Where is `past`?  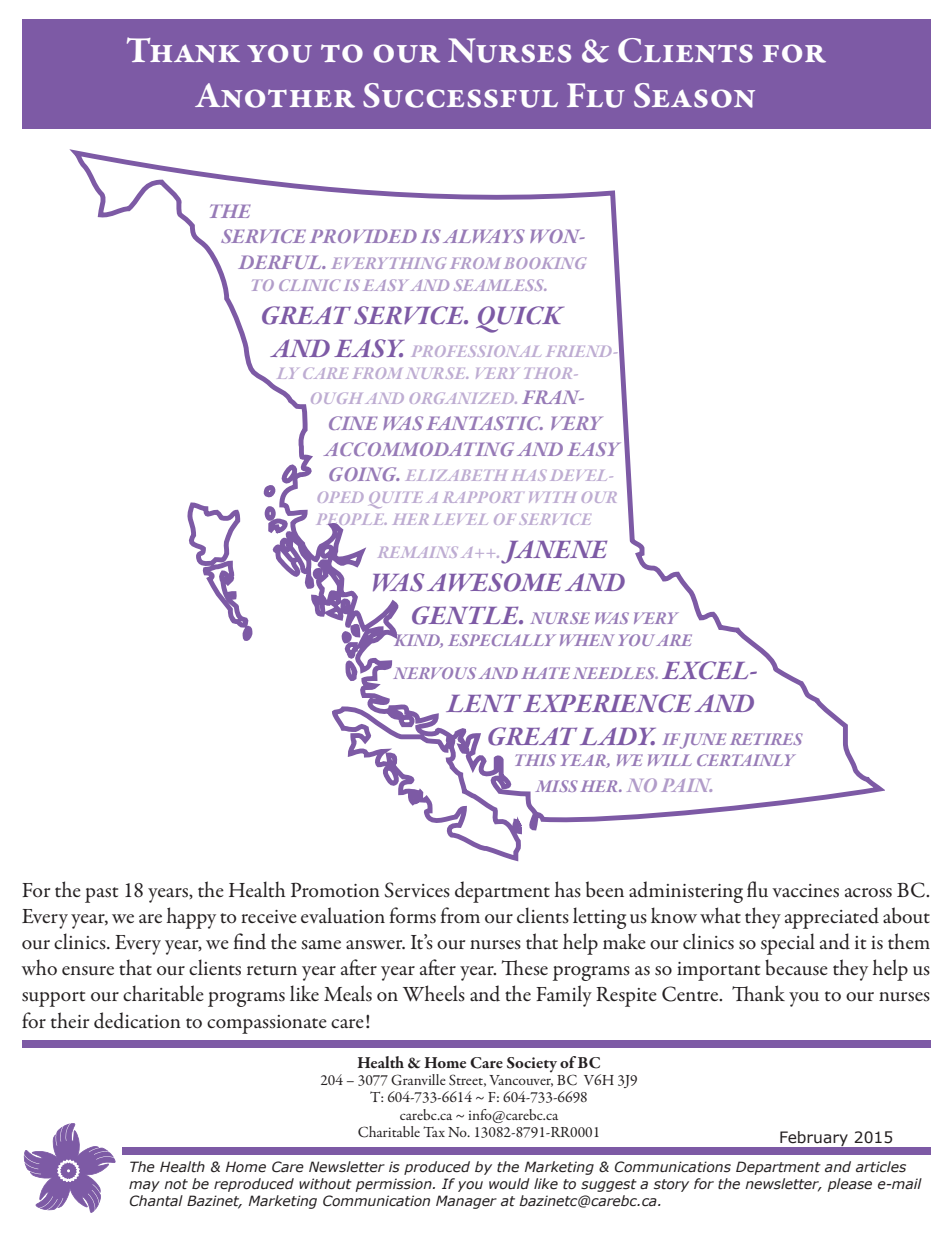 past is located at coordinates (101, 895).
